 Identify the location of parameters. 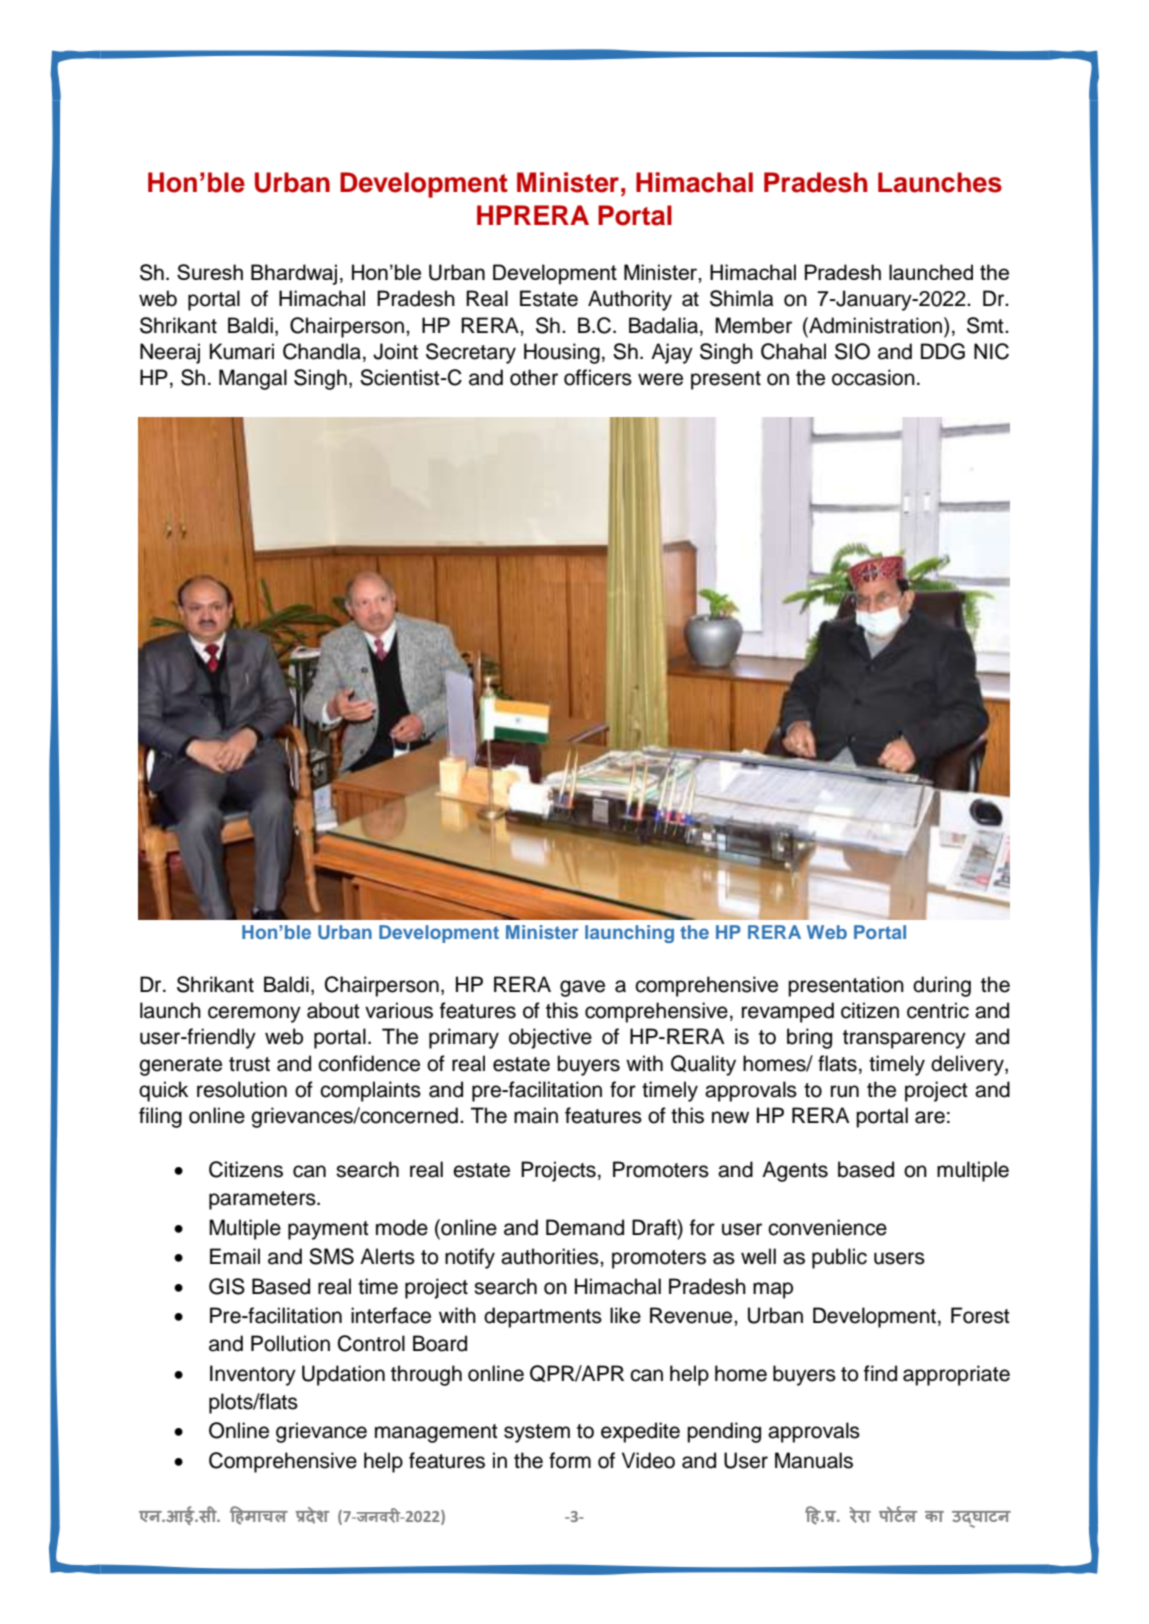
(263, 1200).
